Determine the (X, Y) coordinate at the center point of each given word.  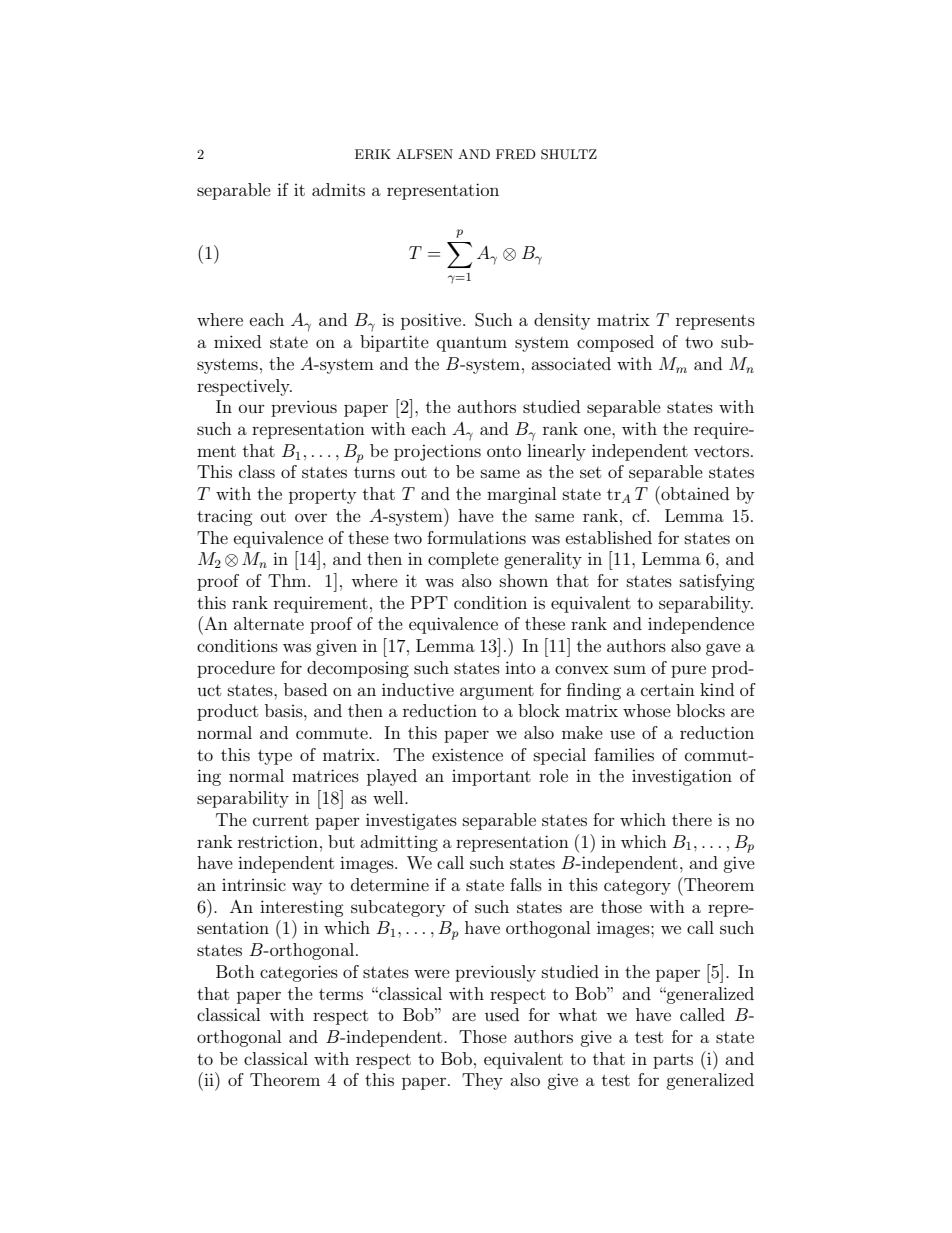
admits (338, 189)
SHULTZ (569, 154)
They (482, 1081)
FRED (516, 154)
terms (341, 994)
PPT (429, 602)
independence (701, 625)
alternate (269, 623)
